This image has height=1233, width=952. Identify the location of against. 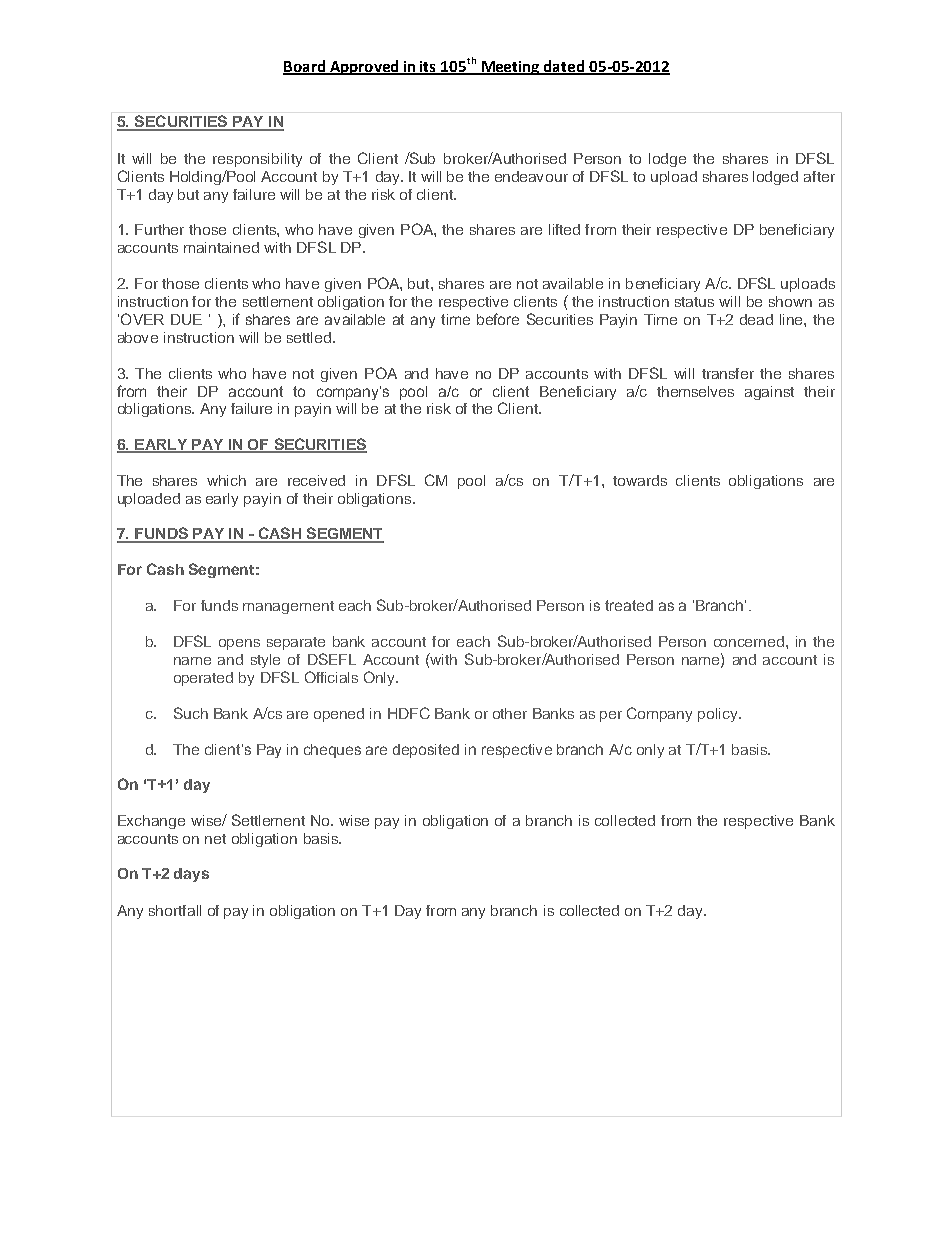
(769, 393).
